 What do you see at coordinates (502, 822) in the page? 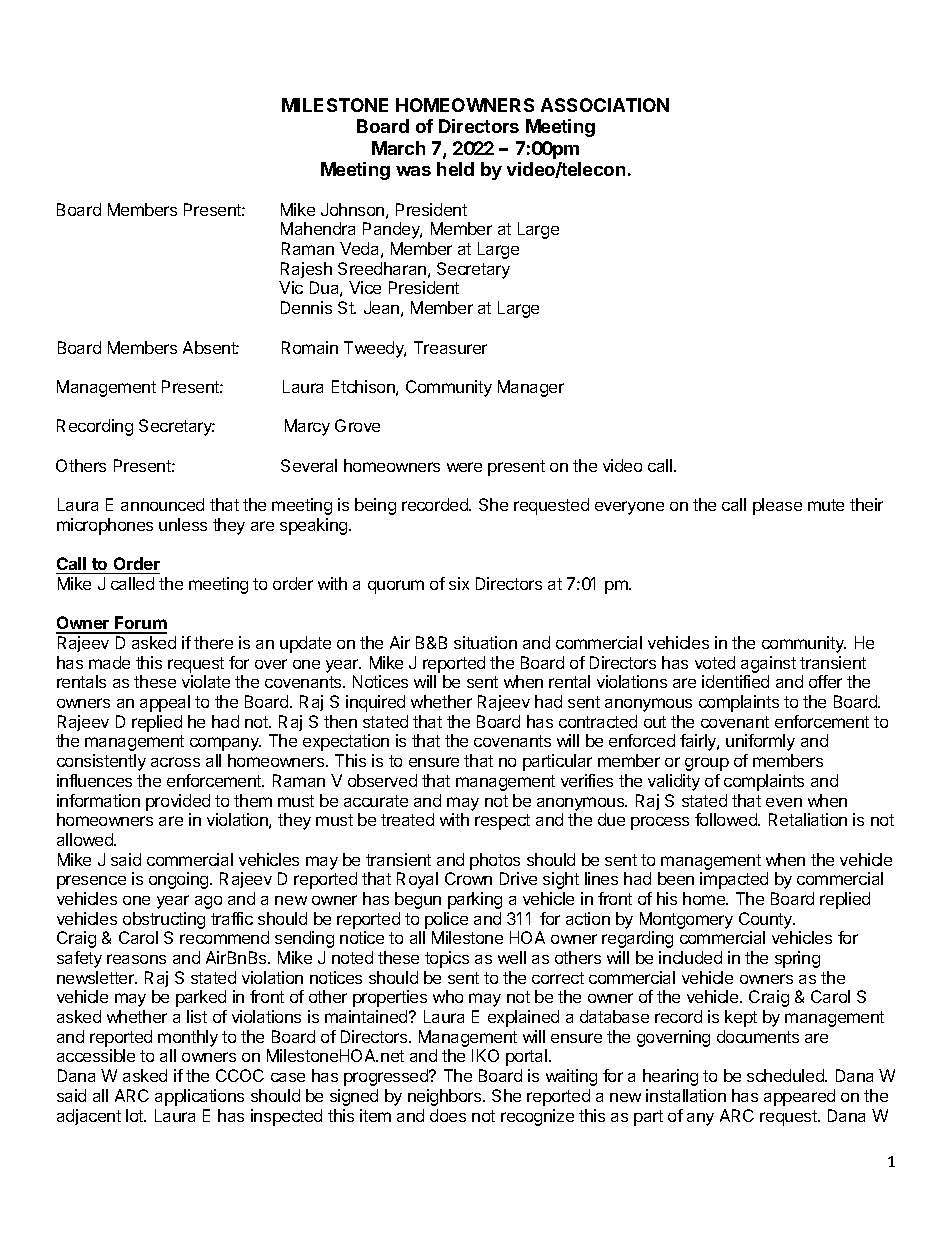
I see `respect` at bounding box center [502, 822].
